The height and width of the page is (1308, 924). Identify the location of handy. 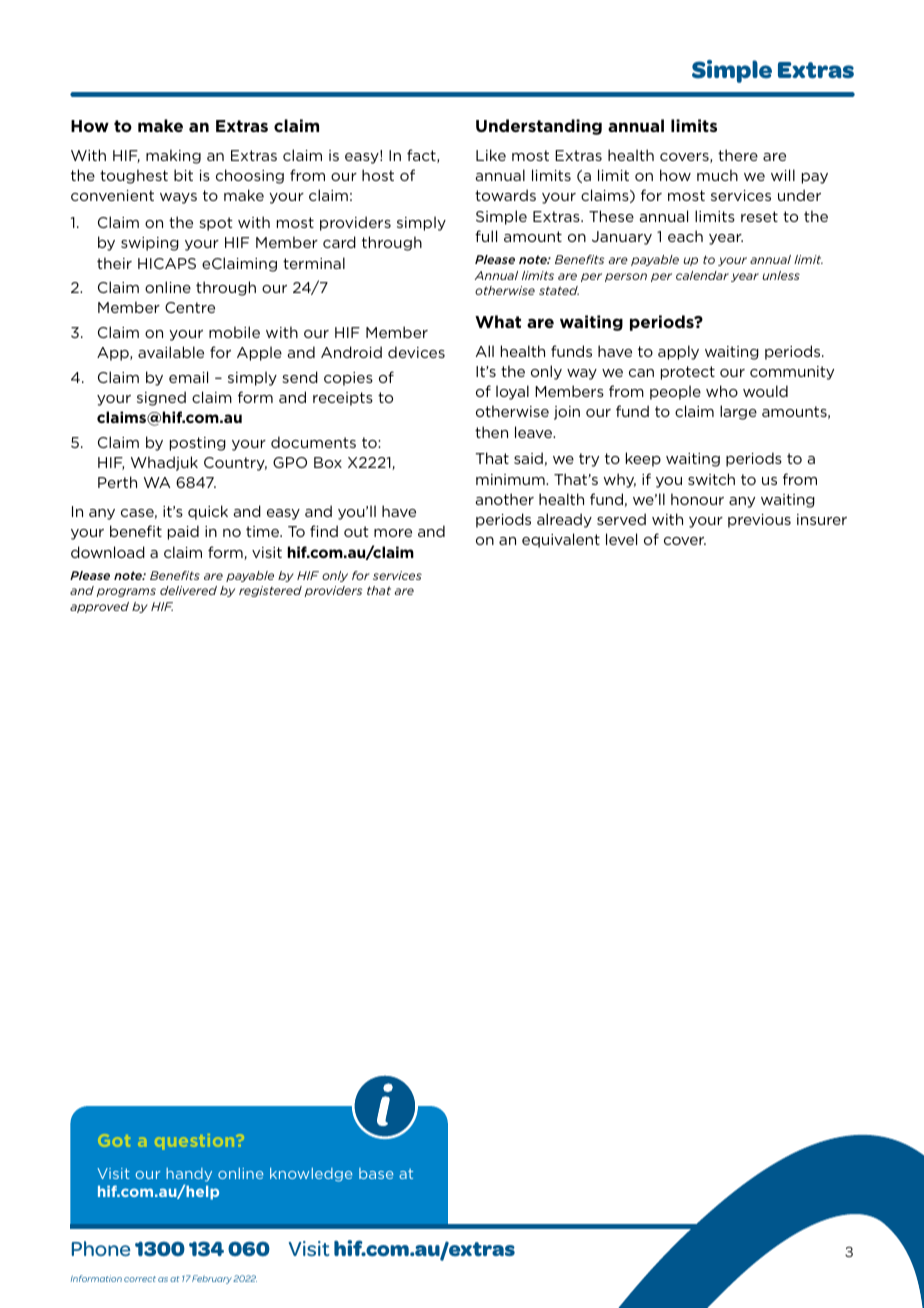
(189, 1175).
